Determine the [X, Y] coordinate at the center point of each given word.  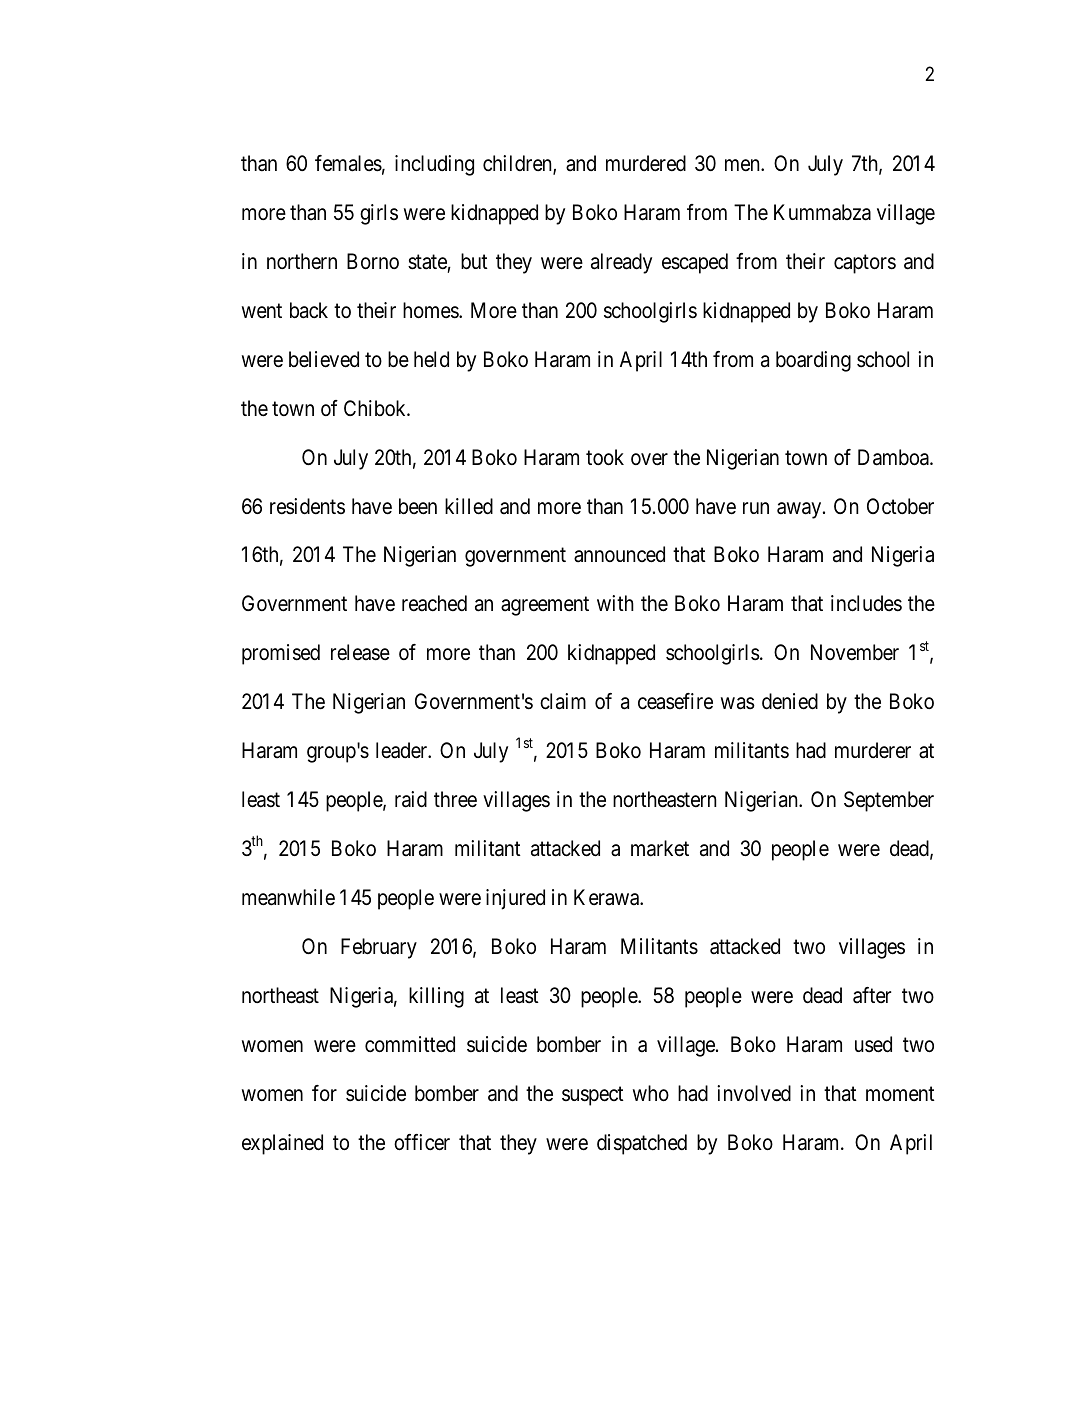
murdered [646, 163]
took [605, 457]
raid [411, 799]
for [324, 1093]
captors [865, 264]
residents [307, 506]
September [889, 801]
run [756, 508]
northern [302, 261]
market [660, 848]
